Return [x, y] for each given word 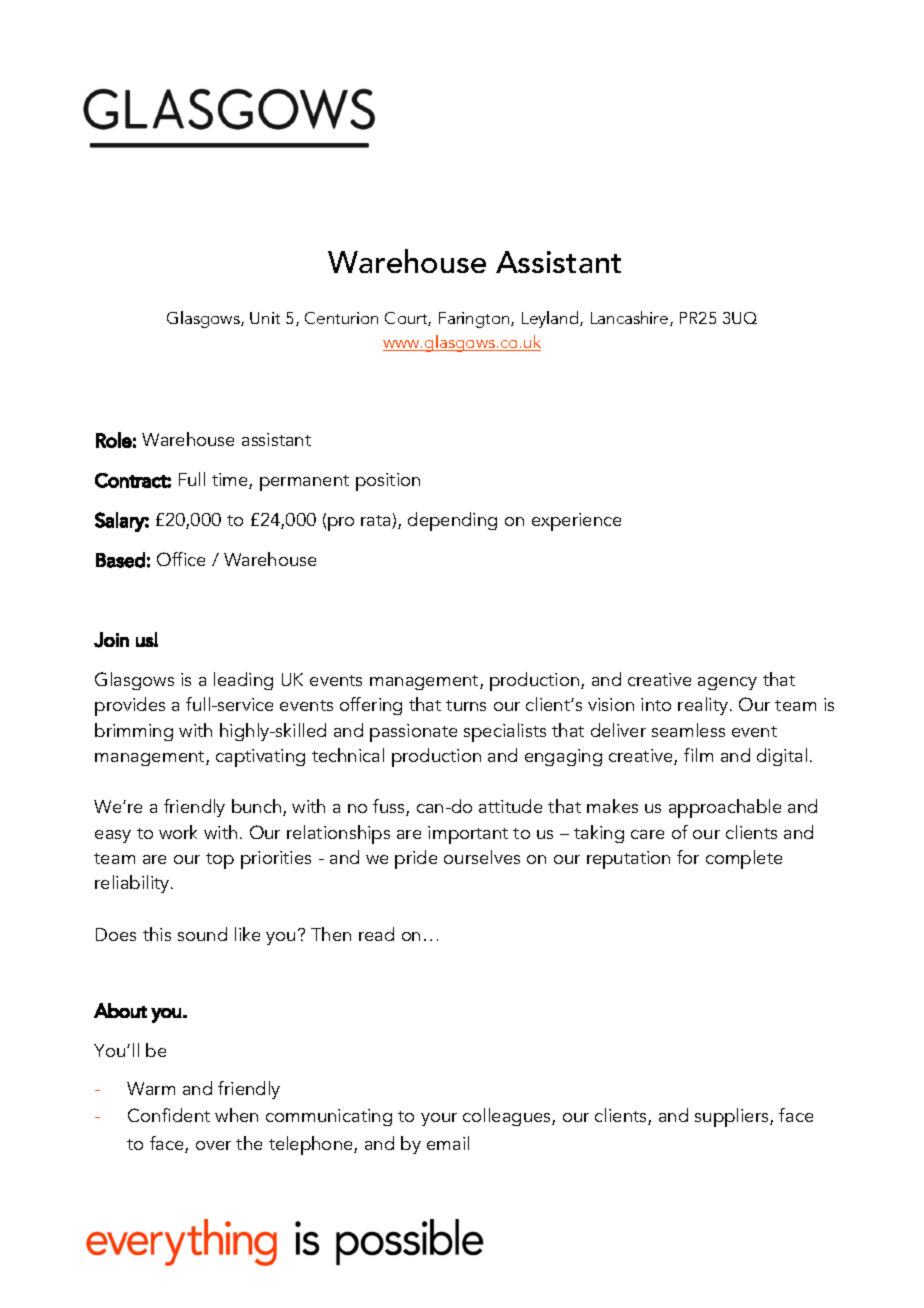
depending [452, 521]
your [439, 1119]
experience [576, 522]
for [688, 857]
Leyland [551, 319]
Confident [169, 1115]
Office [181, 559]
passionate [413, 733]
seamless [688, 730]
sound [202, 934]
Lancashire [631, 318]
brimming [134, 732]
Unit [265, 318]
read [376, 934]
